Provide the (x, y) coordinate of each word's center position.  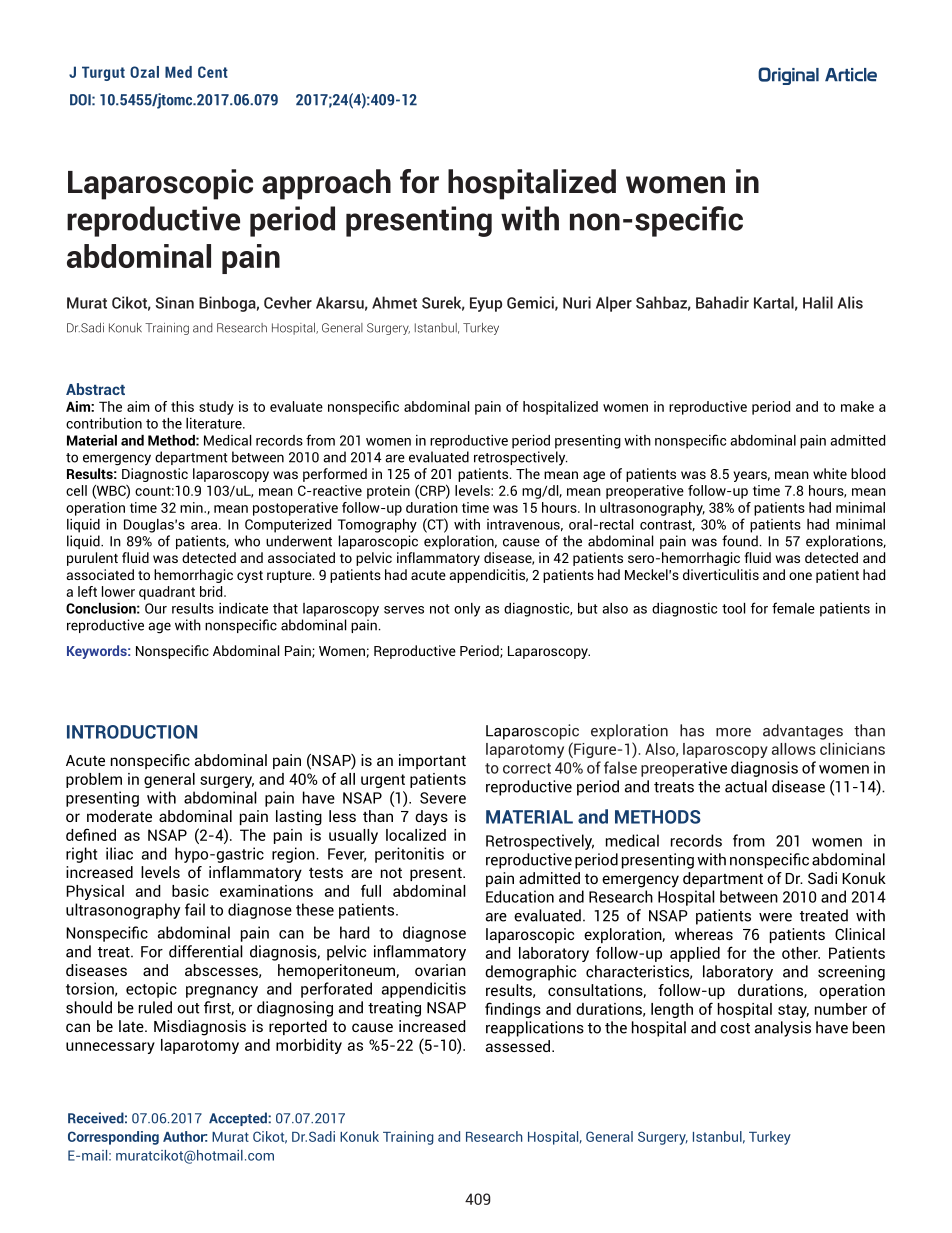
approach (326, 184)
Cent (213, 72)
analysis (783, 1029)
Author (185, 1136)
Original (788, 76)
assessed (519, 1046)
